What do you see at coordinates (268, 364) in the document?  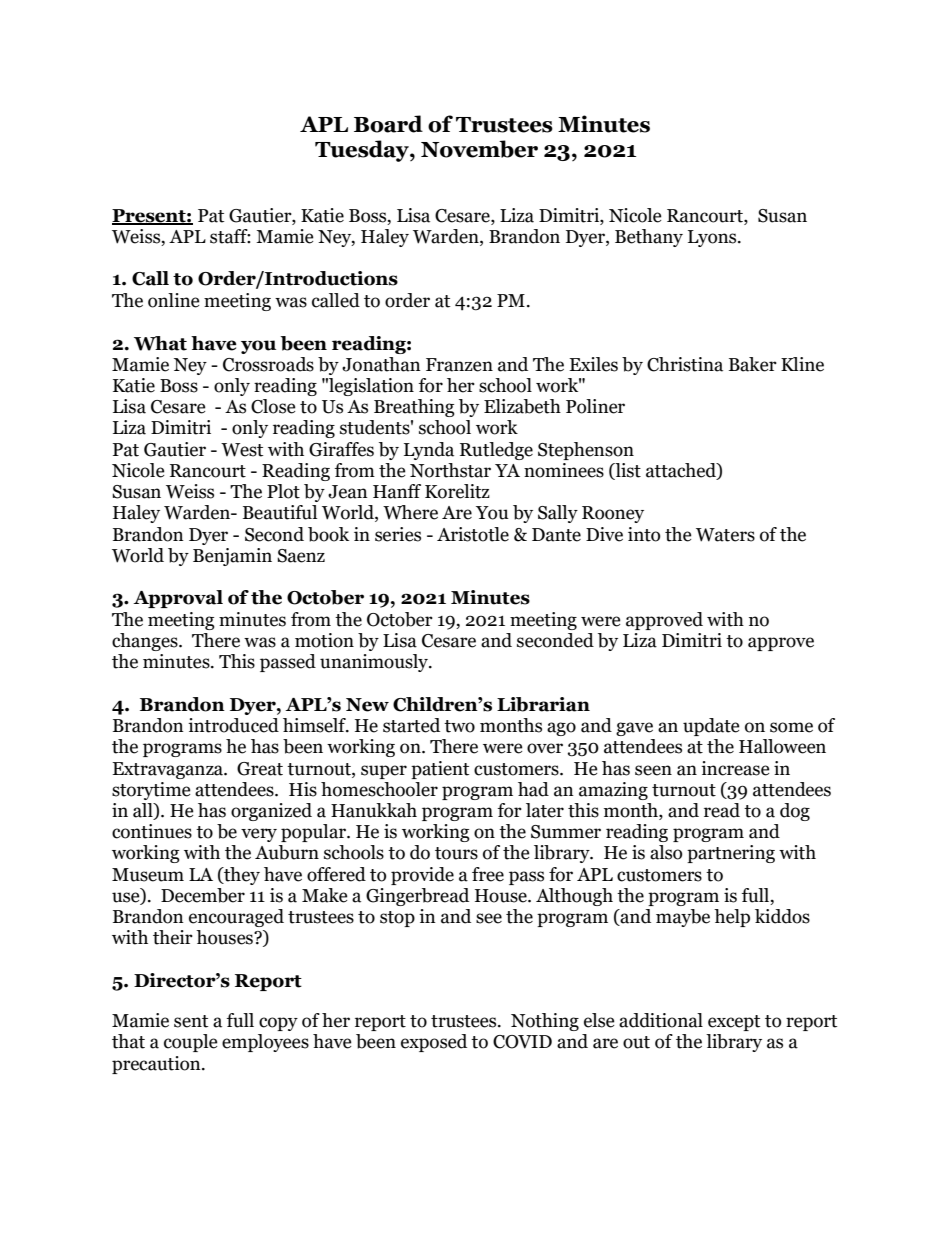 I see `Crossroads` at bounding box center [268, 364].
